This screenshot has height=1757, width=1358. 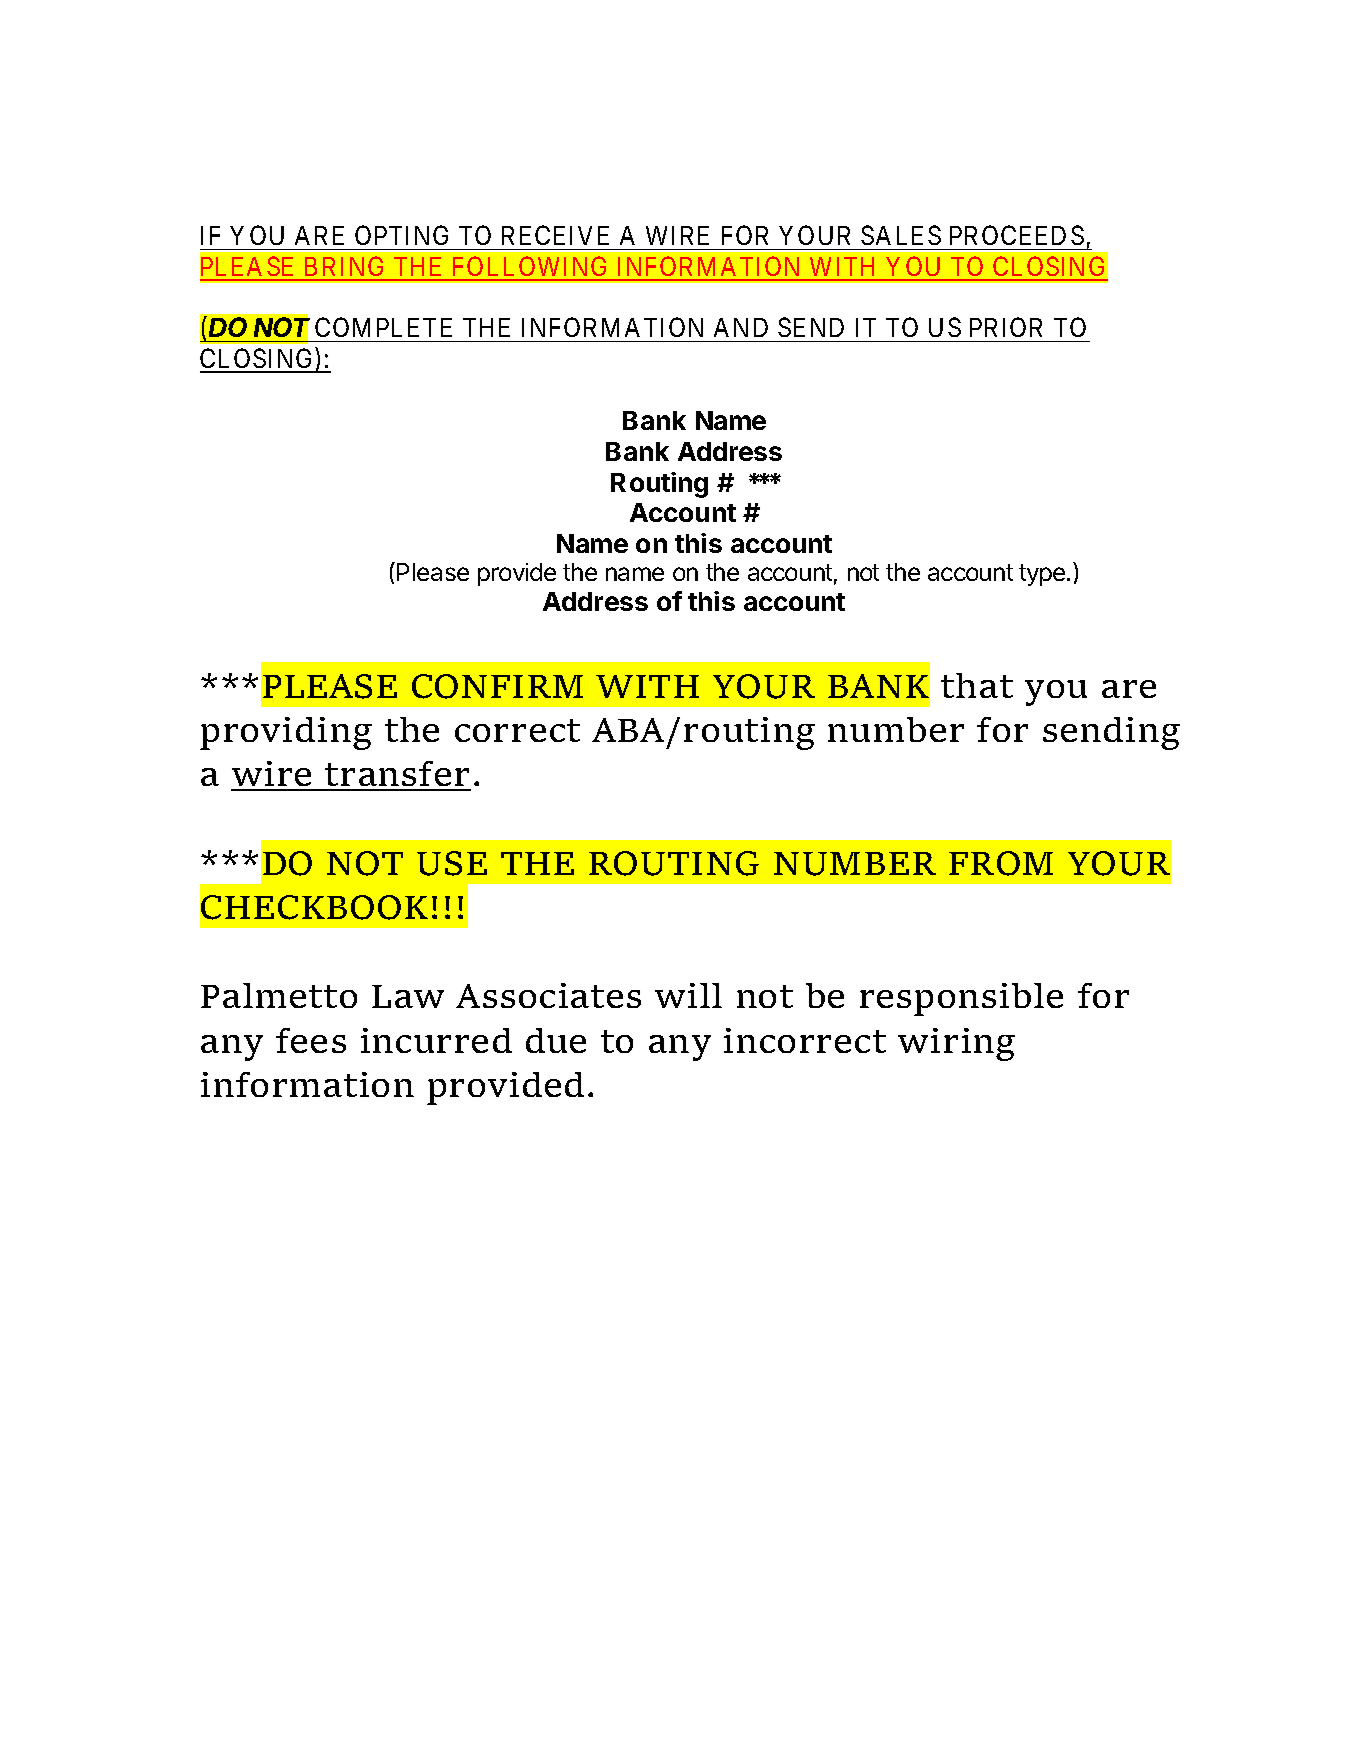 I want to click on Law, so click(x=408, y=996).
